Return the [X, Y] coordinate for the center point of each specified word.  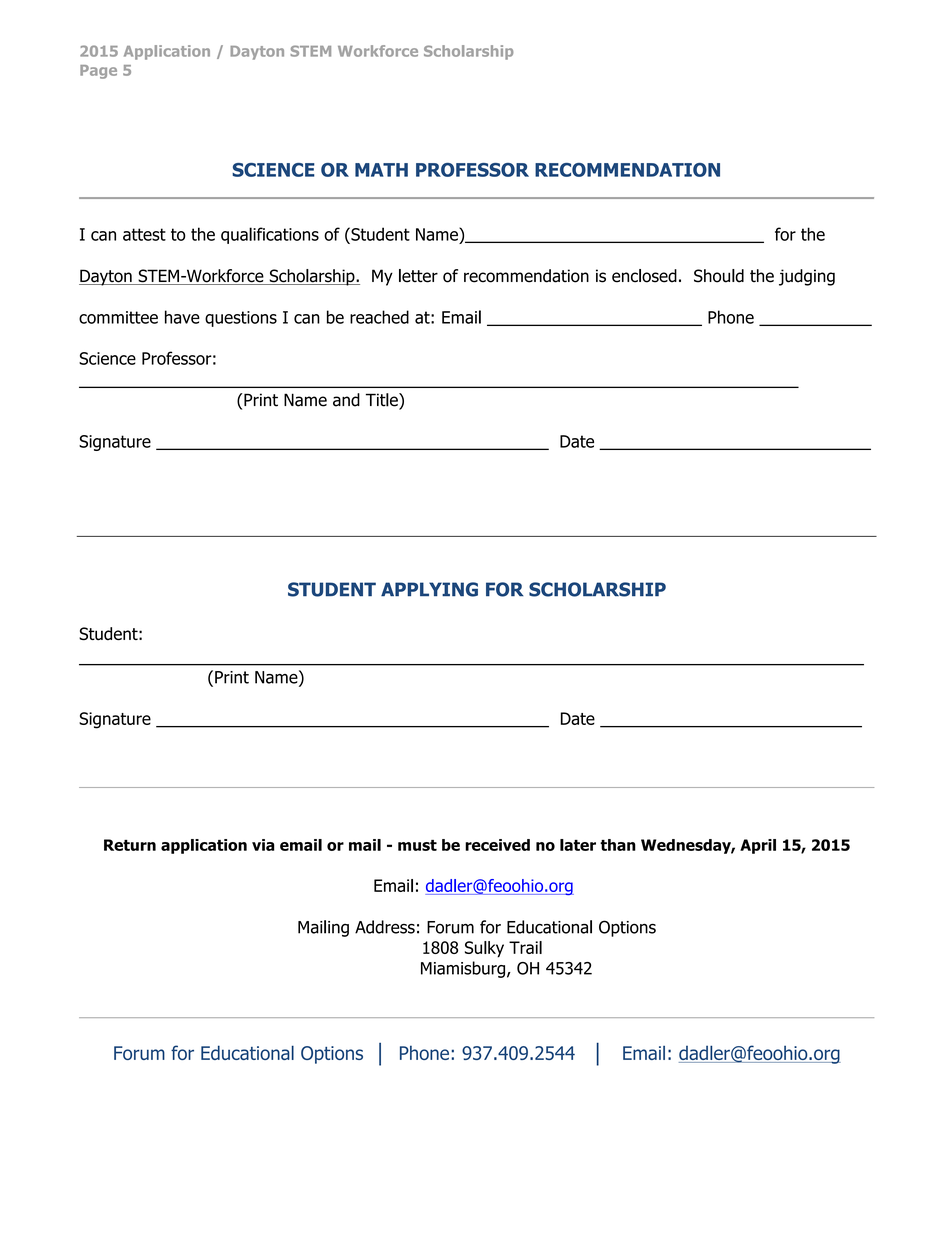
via [263, 845]
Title [383, 401]
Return [130, 845]
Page [98, 72]
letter [418, 276]
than [618, 845]
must [417, 845]
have [182, 317]
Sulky [484, 949]
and [346, 400]
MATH [381, 170]
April [758, 846]
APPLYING [429, 589]
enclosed [644, 276]
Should [719, 276]
